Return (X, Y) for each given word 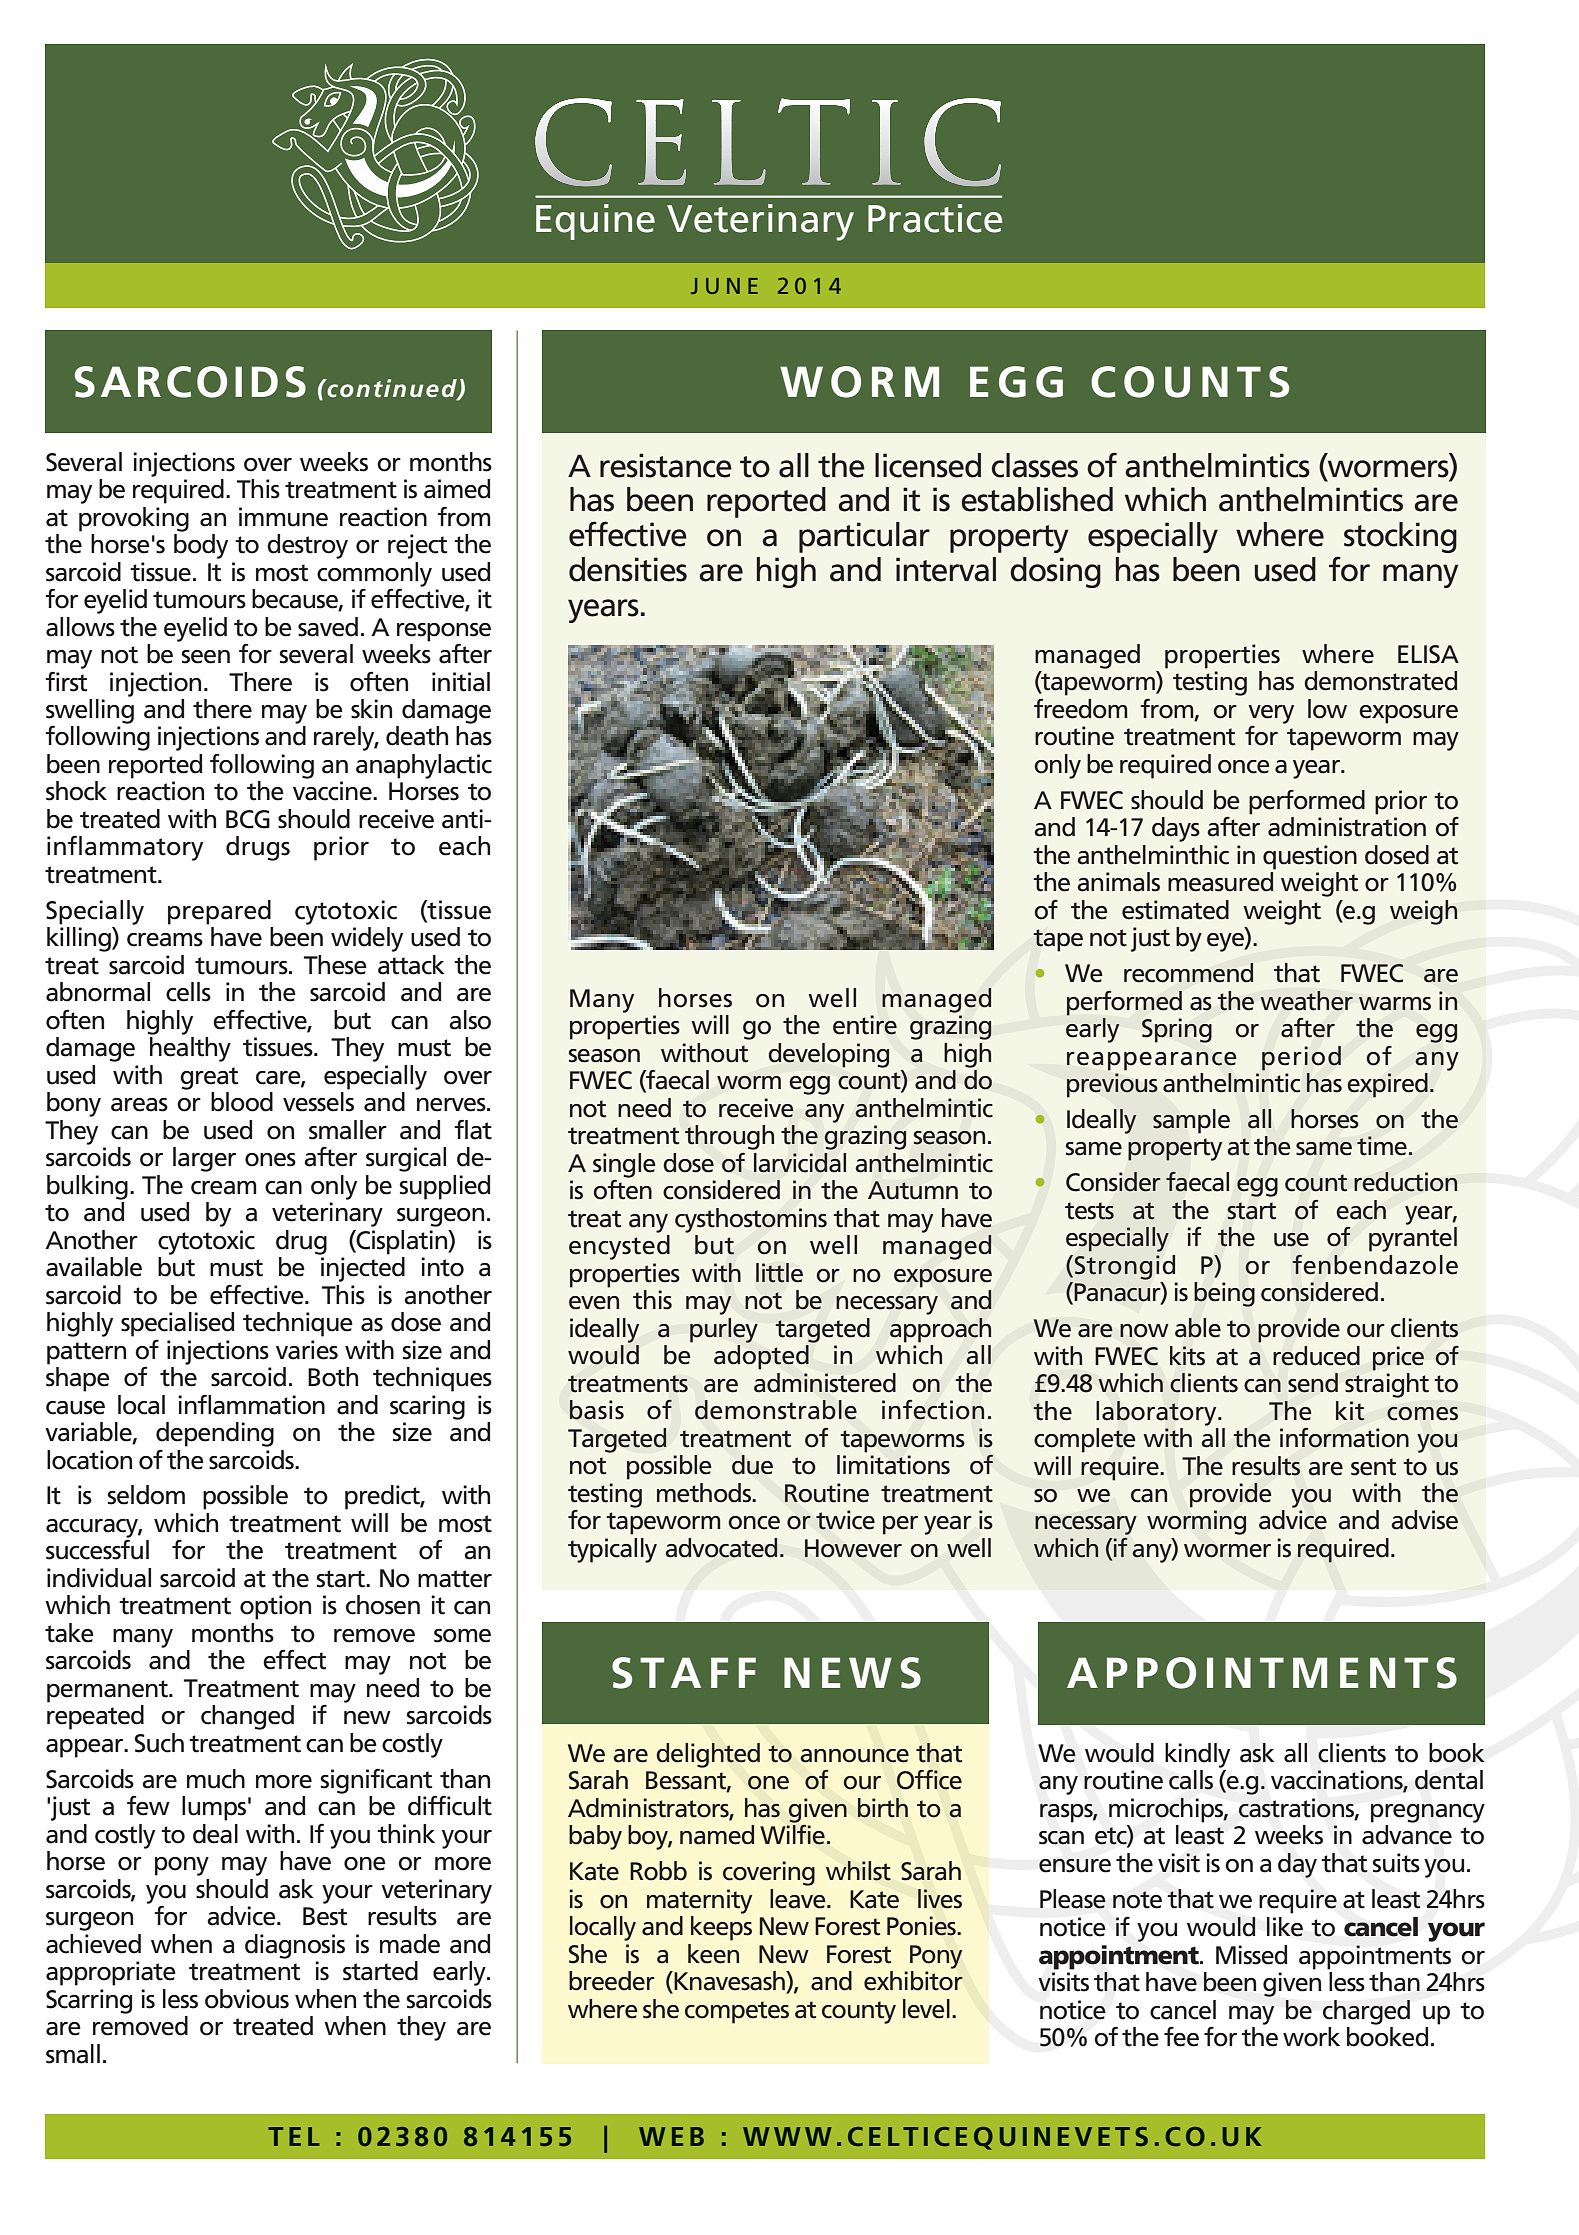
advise (1424, 1520)
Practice (935, 218)
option (275, 1607)
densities (628, 569)
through (729, 1137)
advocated (721, 1548)
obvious (247, 1999)
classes (1035, 465)
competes (737, 2012)
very (1271, 714)
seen (205, 657)
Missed (1251, 1955)
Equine (595, 222)
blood (242, 1102)
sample (1191, 1121)
